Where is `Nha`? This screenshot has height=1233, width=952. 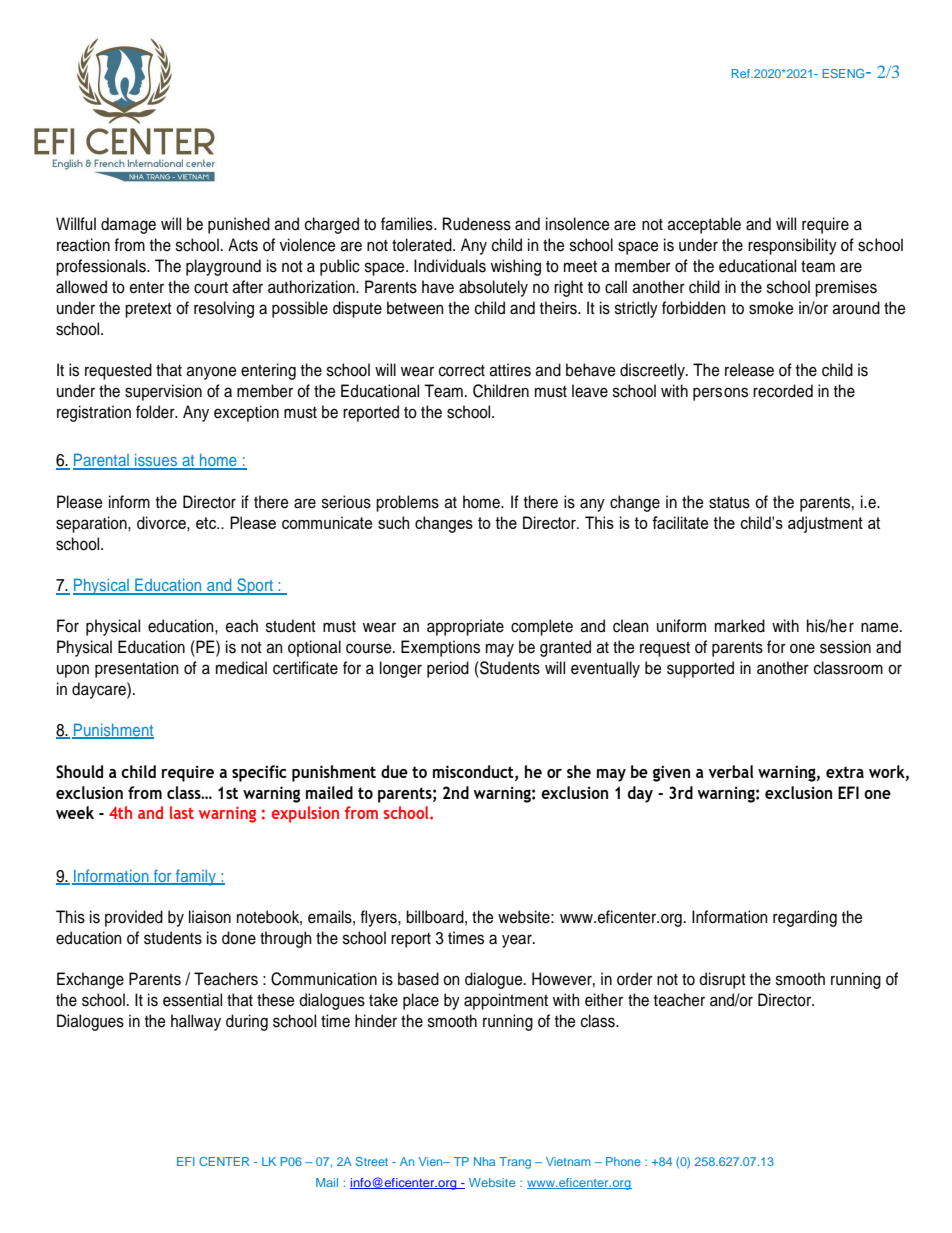 Nha is located at coordinates (484, 1161).
